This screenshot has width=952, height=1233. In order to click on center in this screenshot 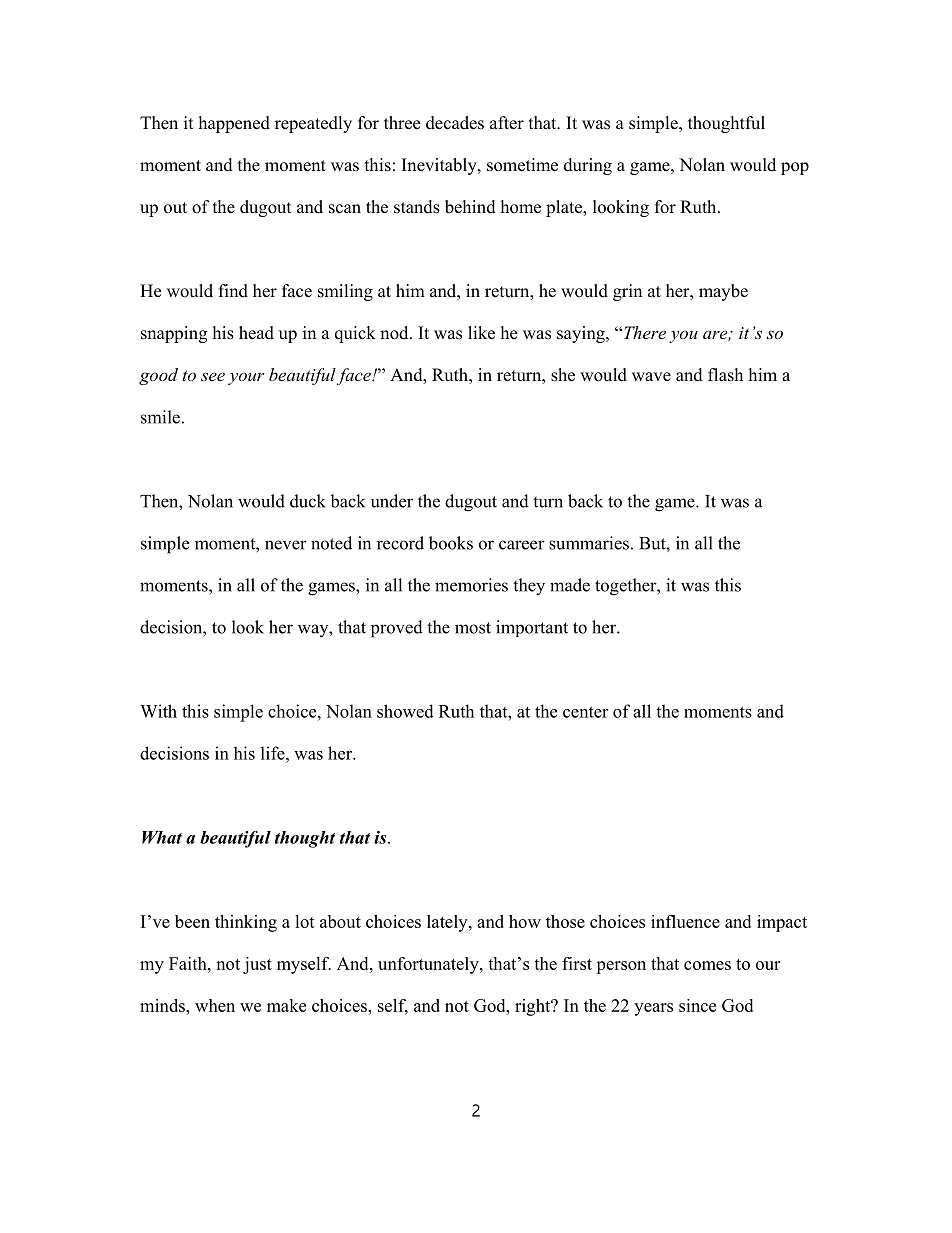, I will do `click(585, 712)`.
